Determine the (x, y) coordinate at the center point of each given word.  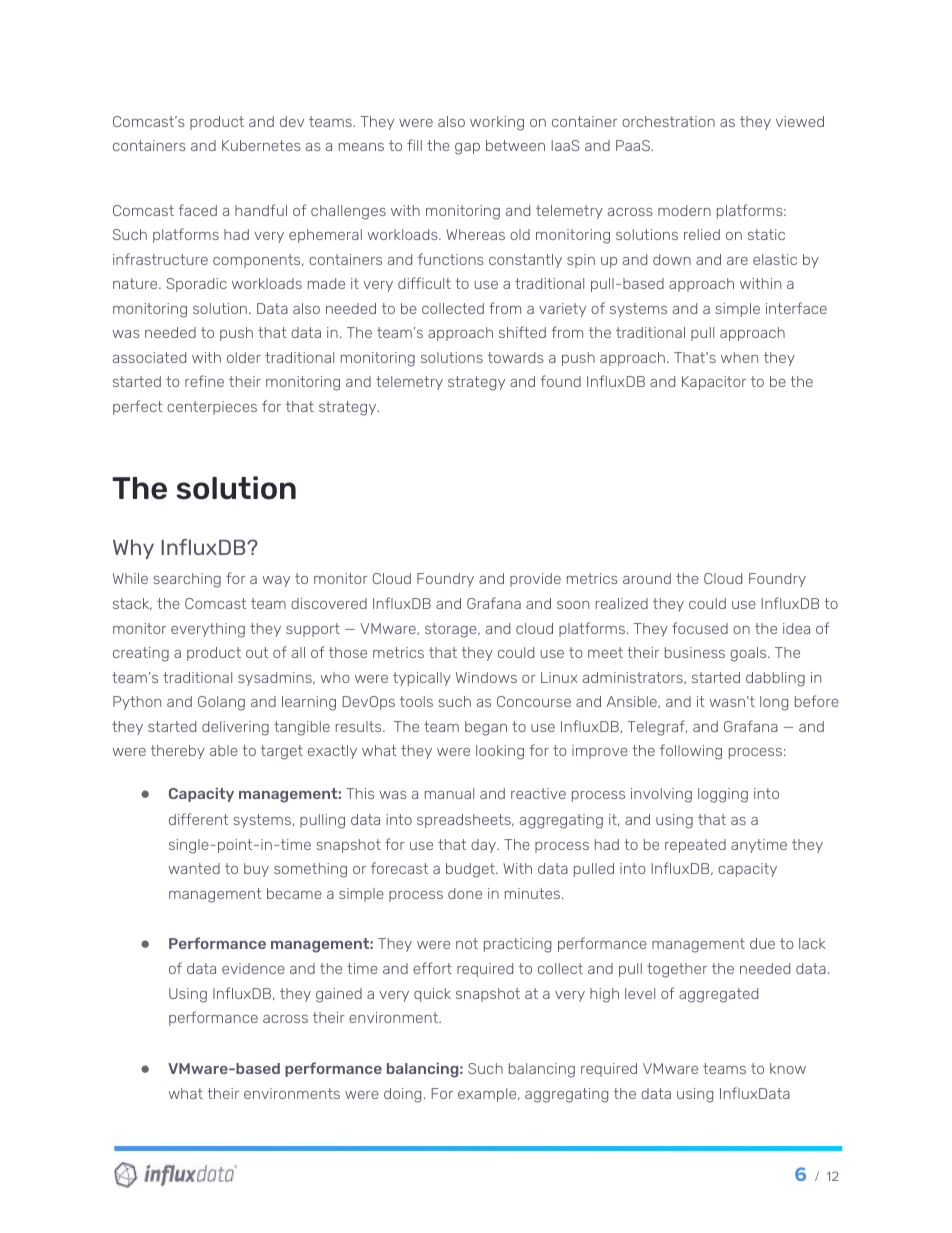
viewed (800, 121)
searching (187, 580)
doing (402, 1095)
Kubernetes (261, 145)
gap (467, 149)
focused (700, 628)
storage (452, 630)
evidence (253, 968)
